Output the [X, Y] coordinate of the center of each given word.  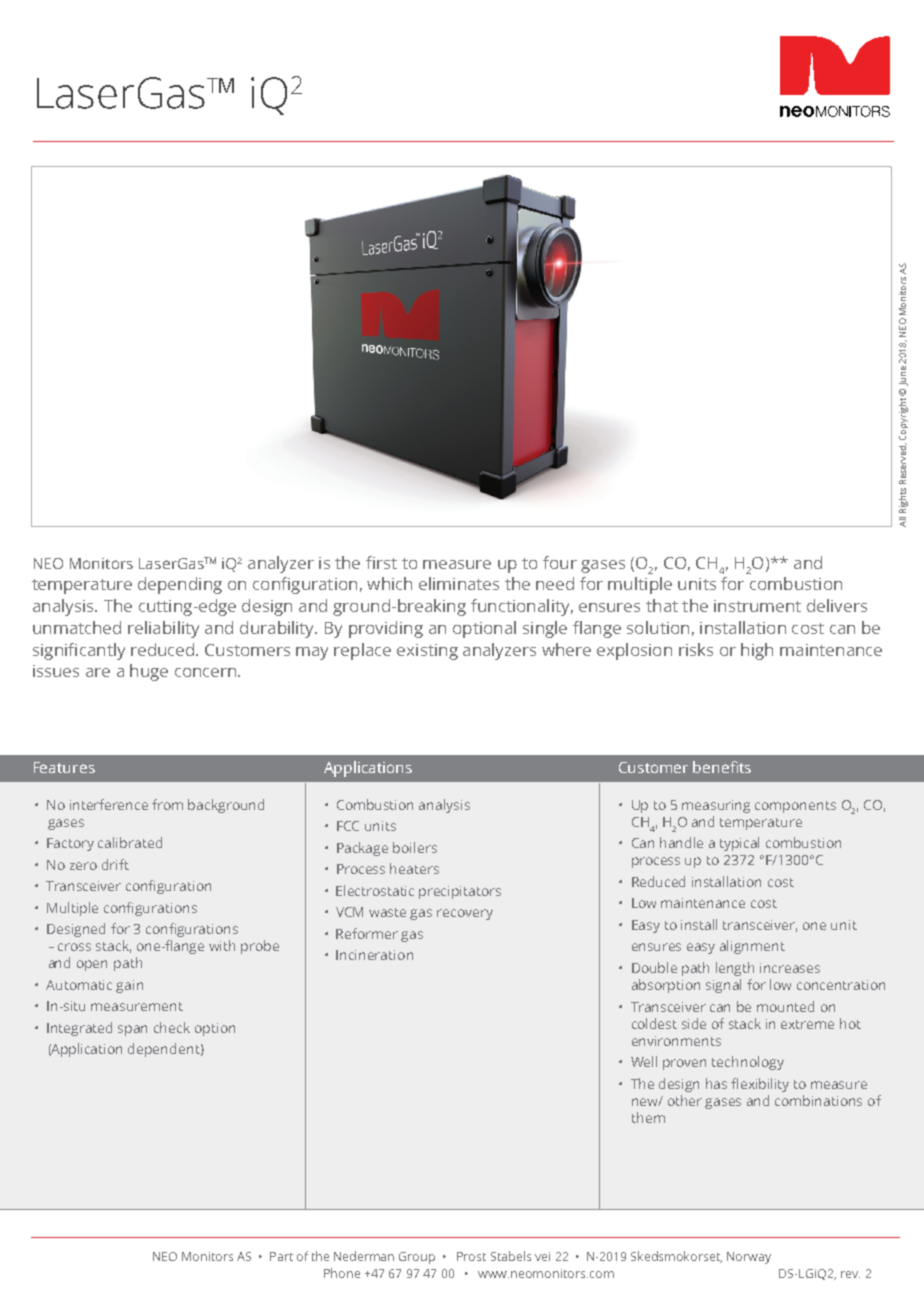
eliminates [459, 583]
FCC [348, 826]
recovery [465, 914]
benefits [722, 767]
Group [417, 1258]
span [132, 1030]
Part [281, 1256]
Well [644, 1061]
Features [64, 767]
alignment [752, 947]
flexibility [760, 1085]
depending [180, 585]
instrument [757, 606]
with [222, 945]
